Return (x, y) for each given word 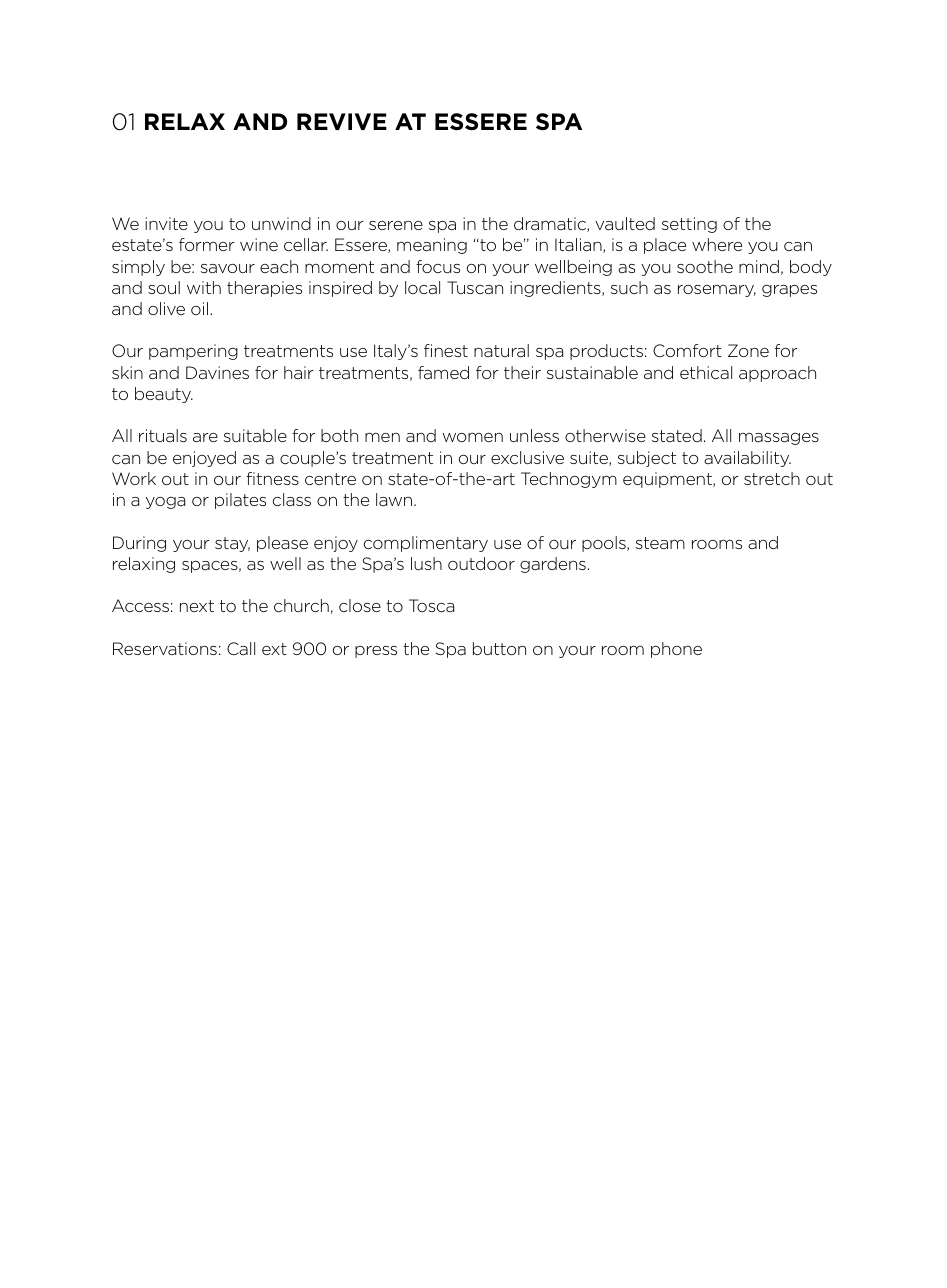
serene (396, 225)
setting (689, 225)
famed (443, 372)
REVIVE (342, 121)
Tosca (431, 605)
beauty (164, 395)
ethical (706, 372)
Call (241, 648)
